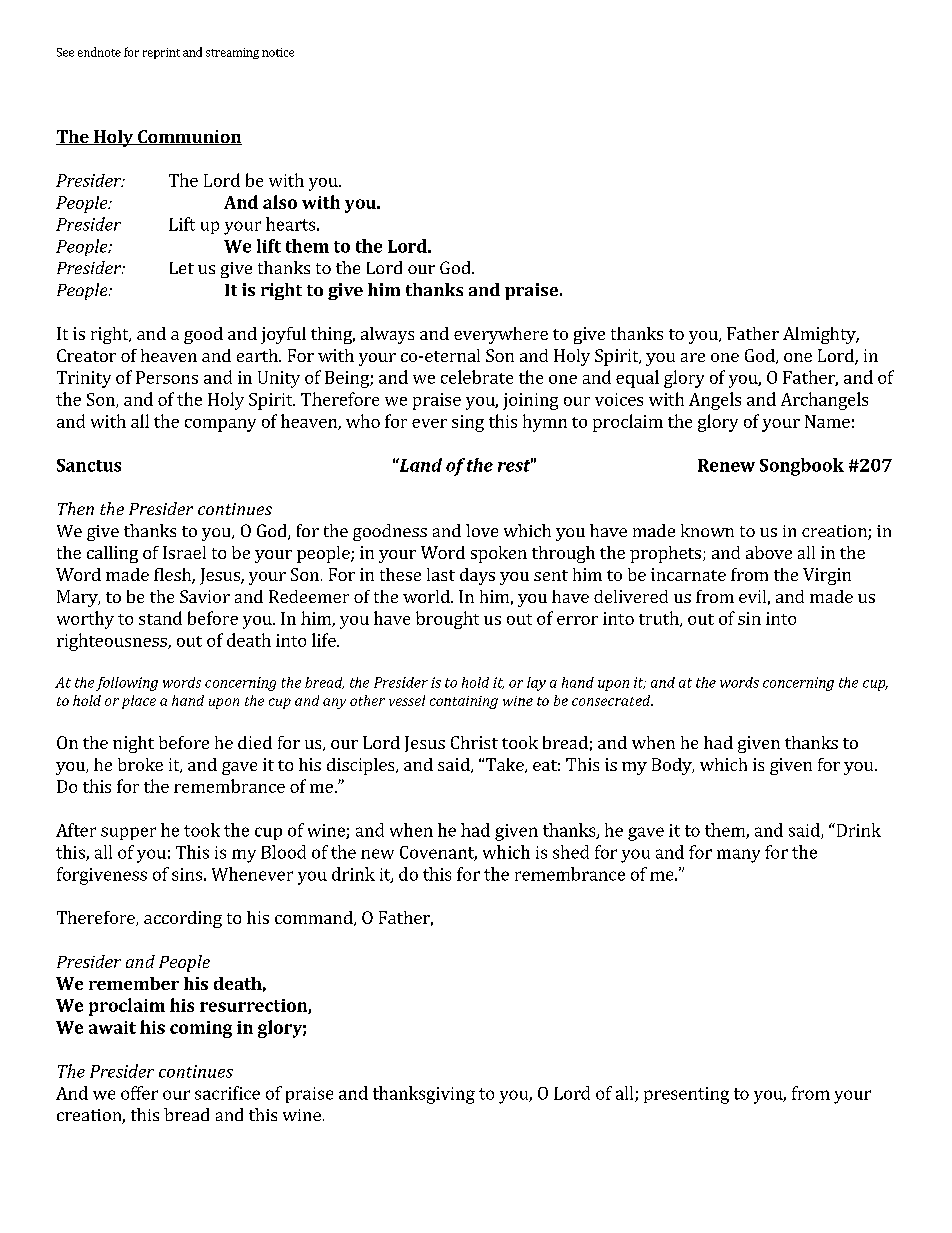 The image size is (952, 1233). What do you see at coordinates (167, 377) in the screenshot?
I see `Persons` at bounding box center [167, 377].
